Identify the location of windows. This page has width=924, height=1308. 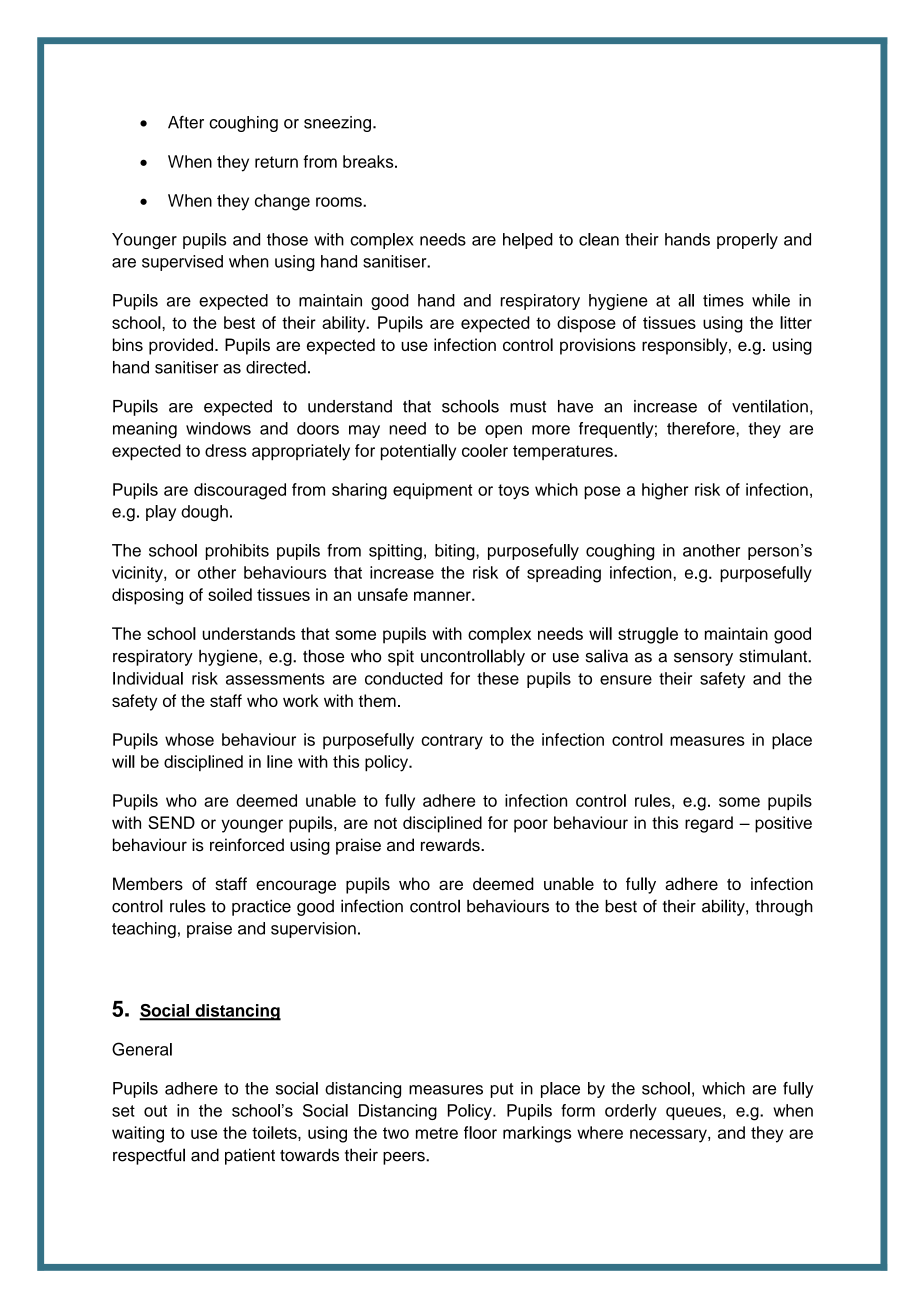
(218, 428).
